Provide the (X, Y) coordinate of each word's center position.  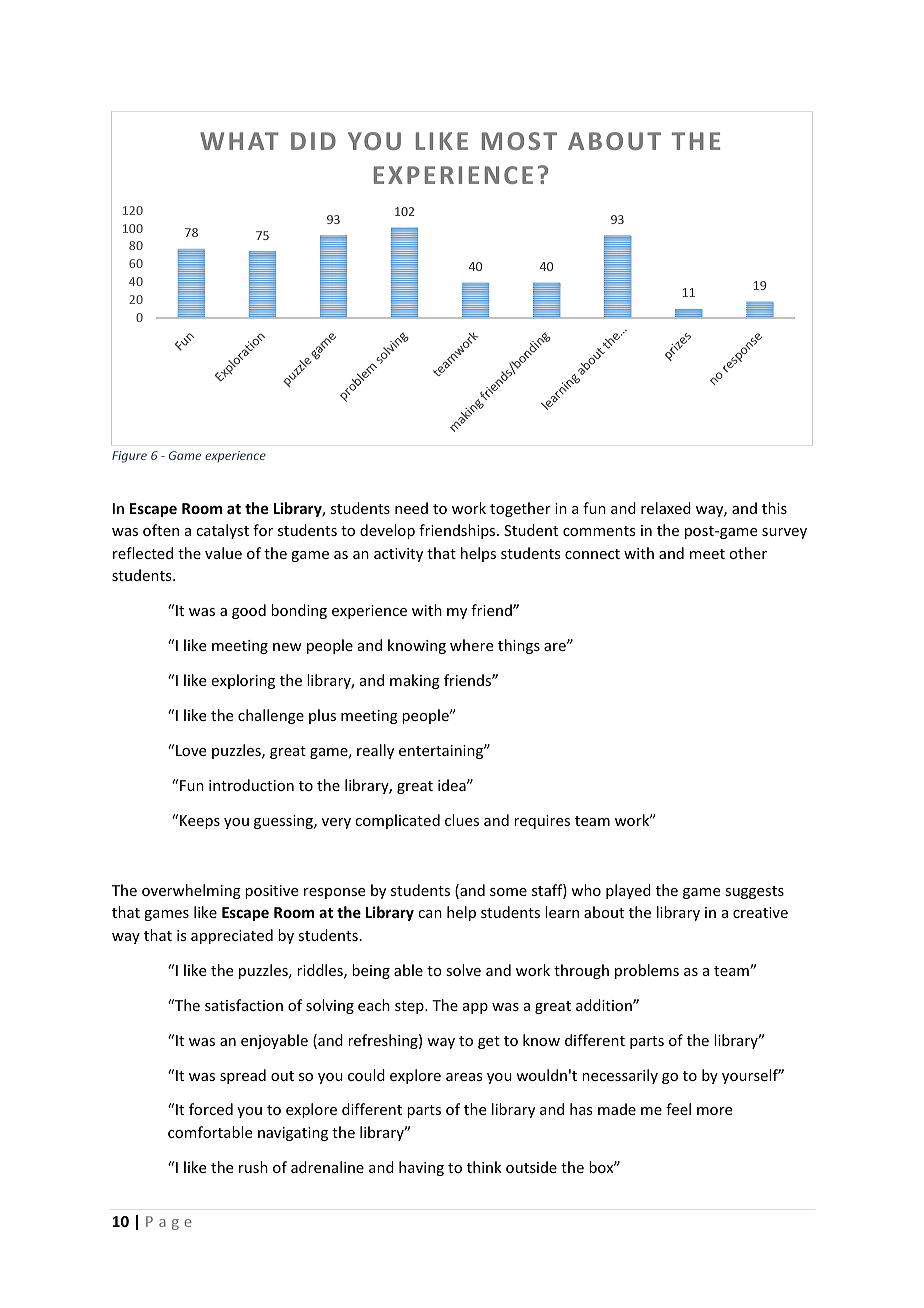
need (411, 508)
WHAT (239, 141)
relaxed (666, 508)
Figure (129, 457)
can (430, 914)
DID (313, 141)
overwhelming (191, 891)
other (748, 553)
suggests (754, 892)
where (471, 645)
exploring (243, 681)
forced (211, 1109)
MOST (519, 141)
